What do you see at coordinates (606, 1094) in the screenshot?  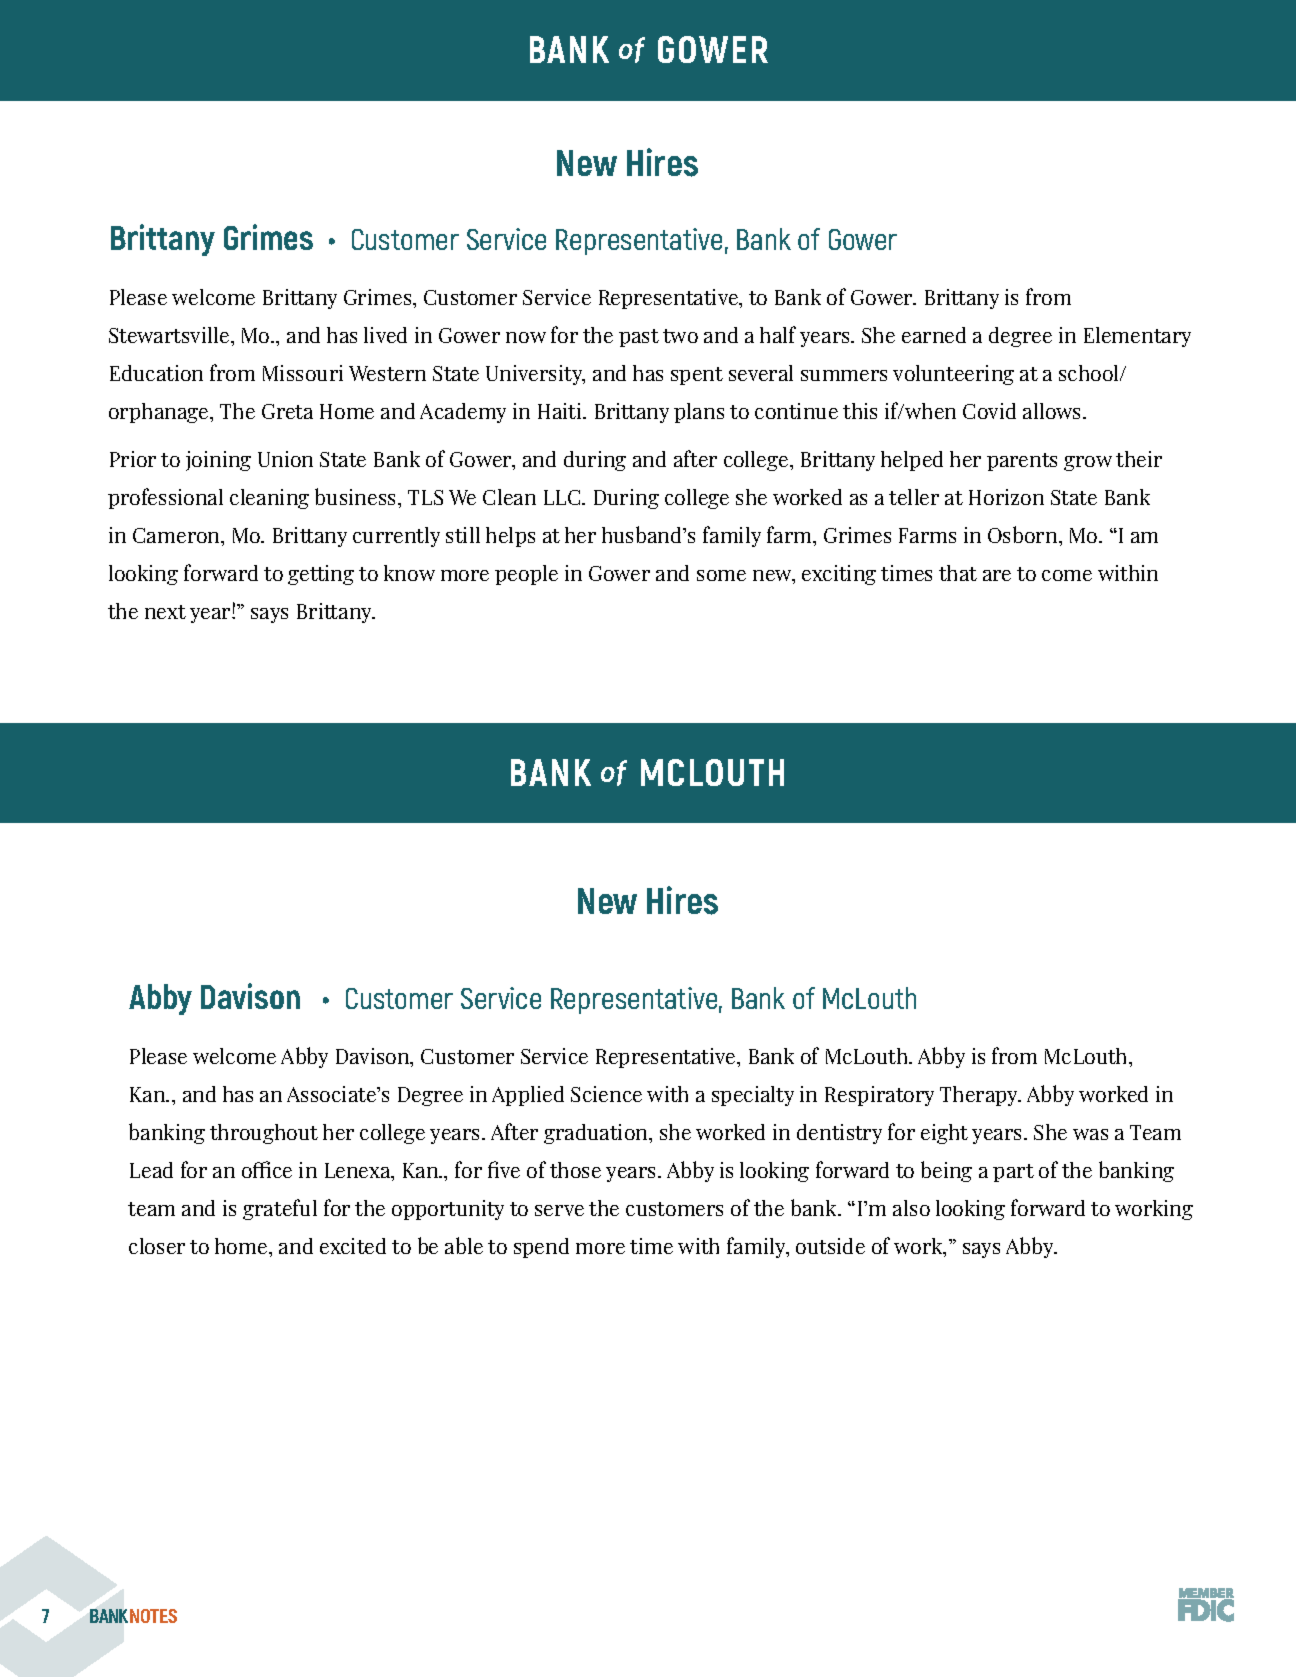 I see `Science` at bounding box center [606, 1094].
